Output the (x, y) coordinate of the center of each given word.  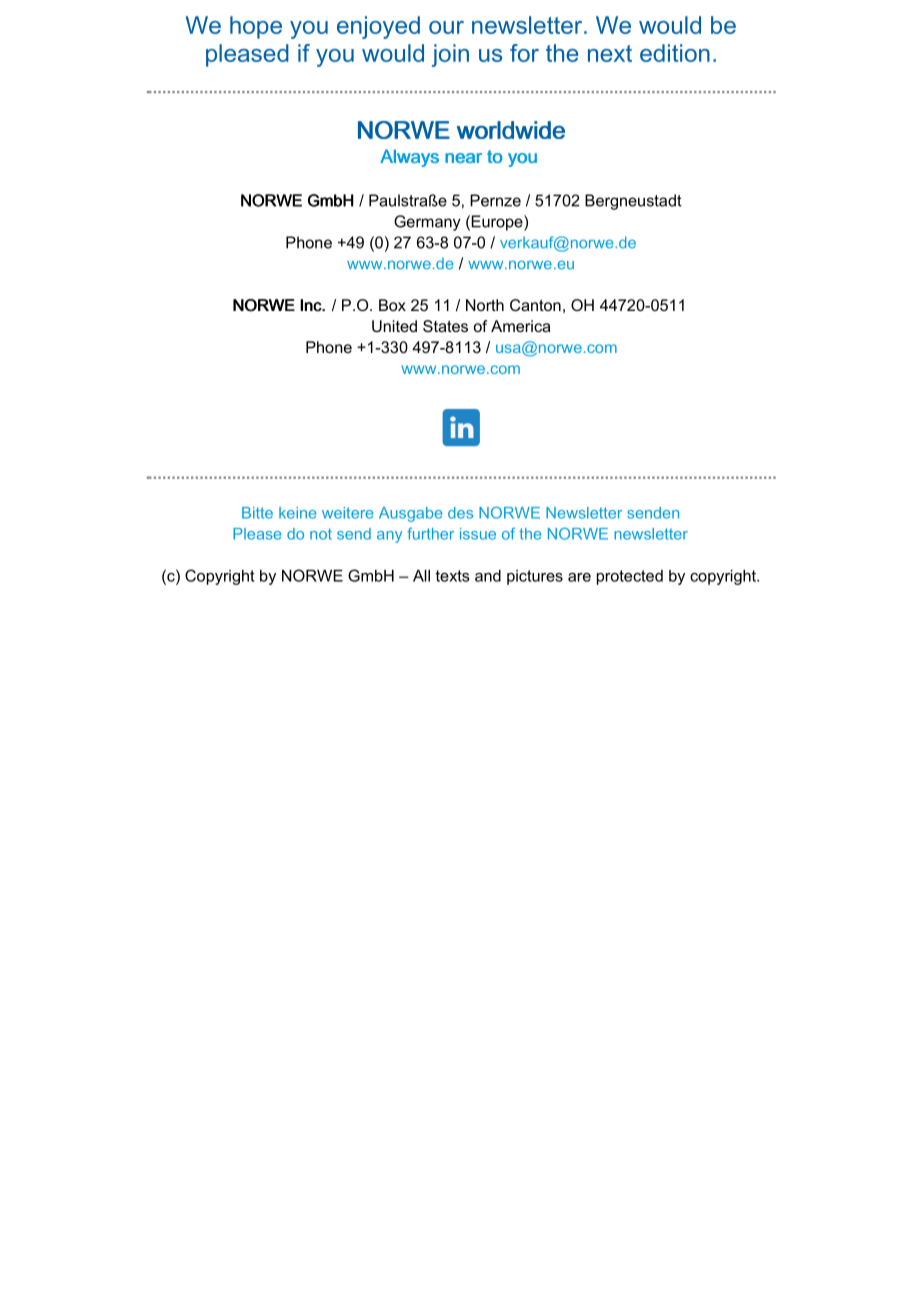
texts (452, 576)
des (460, 513)
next (610, 53)
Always (409, 158)
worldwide (511, 130)
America (521, 326)
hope (256, 27)
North (485, 305)
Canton (535, 305)
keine (297, 513)
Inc (311, 305)
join (450, 55)
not (321, 534)
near (463, 158)
